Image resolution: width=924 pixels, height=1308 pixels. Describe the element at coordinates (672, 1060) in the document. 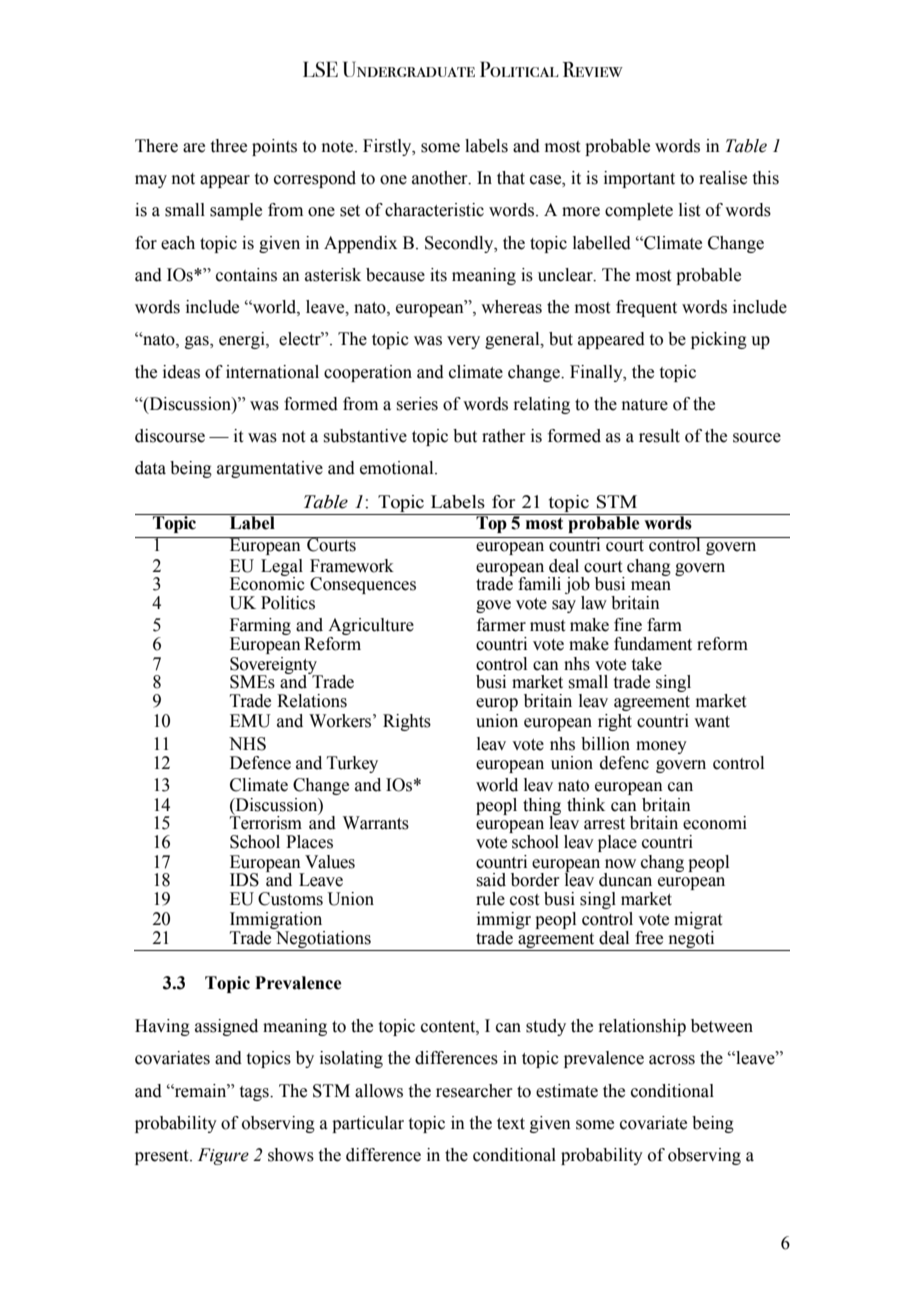

I see `across` at that location.
